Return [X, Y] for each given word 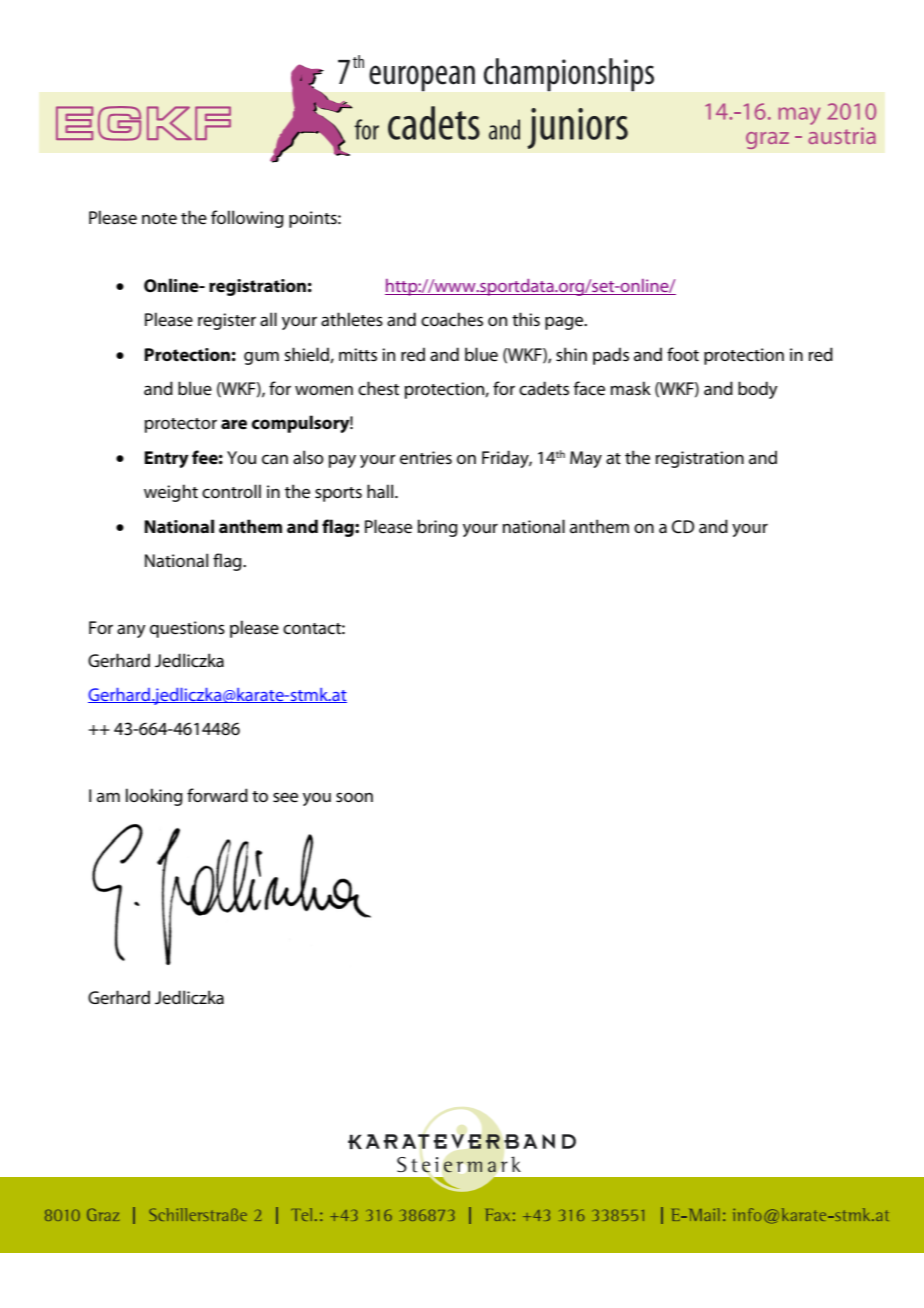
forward [217, 795]
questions [187, 629]
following [247, 219]
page [565, 323]
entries [426, 458]
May [586, 459]
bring [438, 528]
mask [631, 388]
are [234, 424]
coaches [452, 319]
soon [354, 797]
